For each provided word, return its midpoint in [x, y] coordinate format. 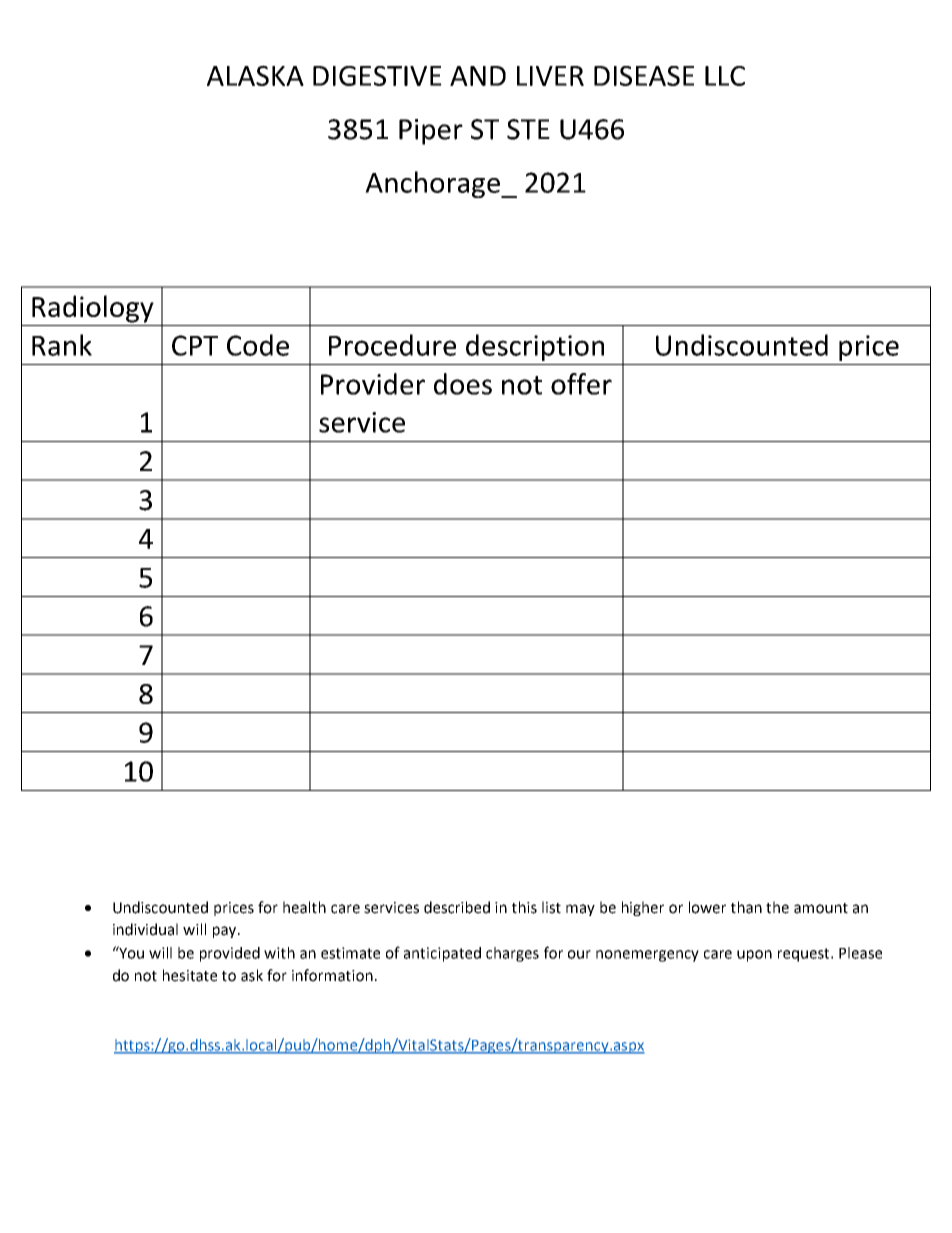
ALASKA [255, 75]
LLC [725, 76]
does [463, 384]
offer [581, 384]
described [457, 907]
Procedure [392, 345]
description [535, 347]
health [304, 907]
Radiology [93, 309]
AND [478, 76]
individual [145, 929]
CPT [195, 345]
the [777, 907]
